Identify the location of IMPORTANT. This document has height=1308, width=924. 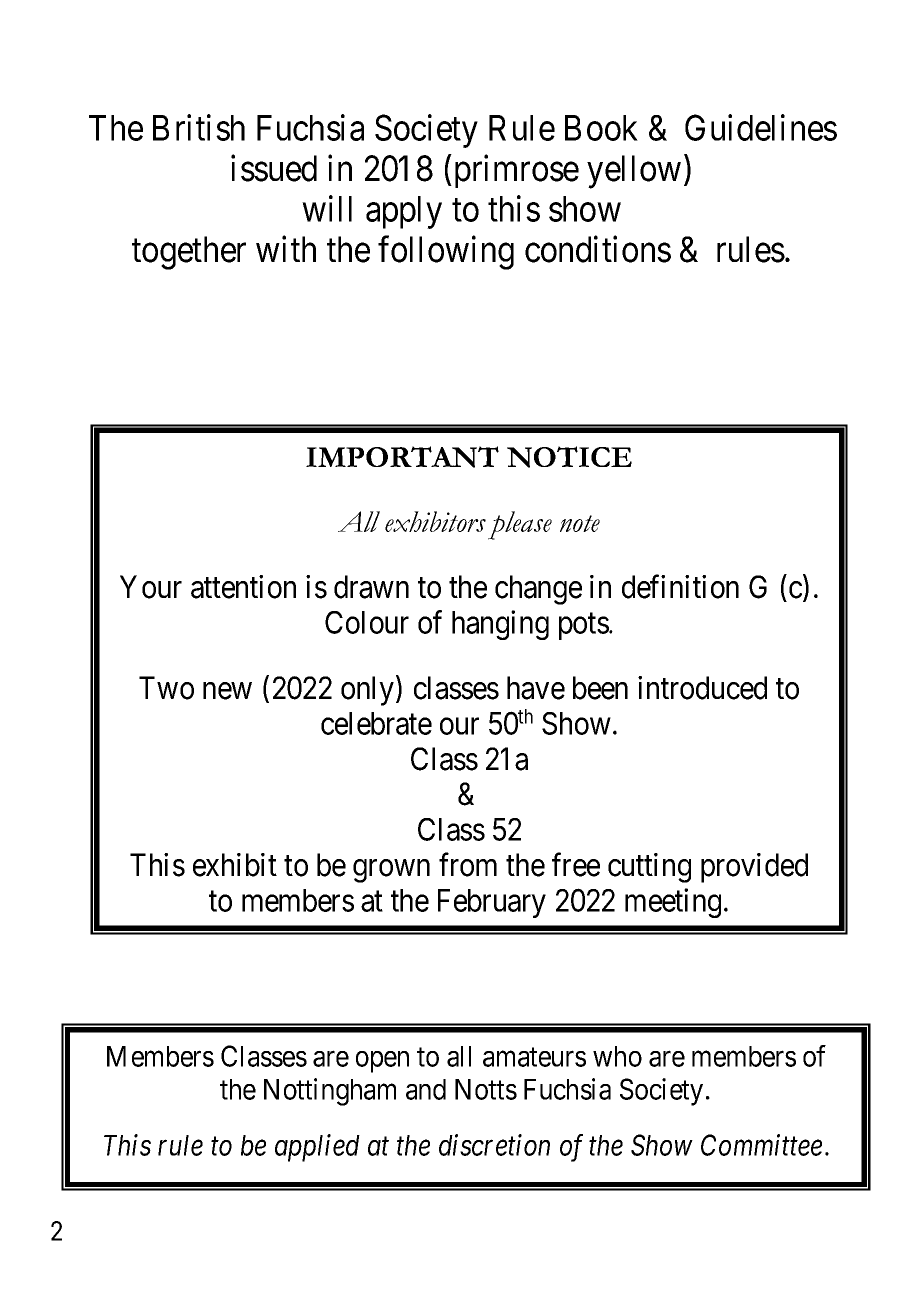
(402, 457).
